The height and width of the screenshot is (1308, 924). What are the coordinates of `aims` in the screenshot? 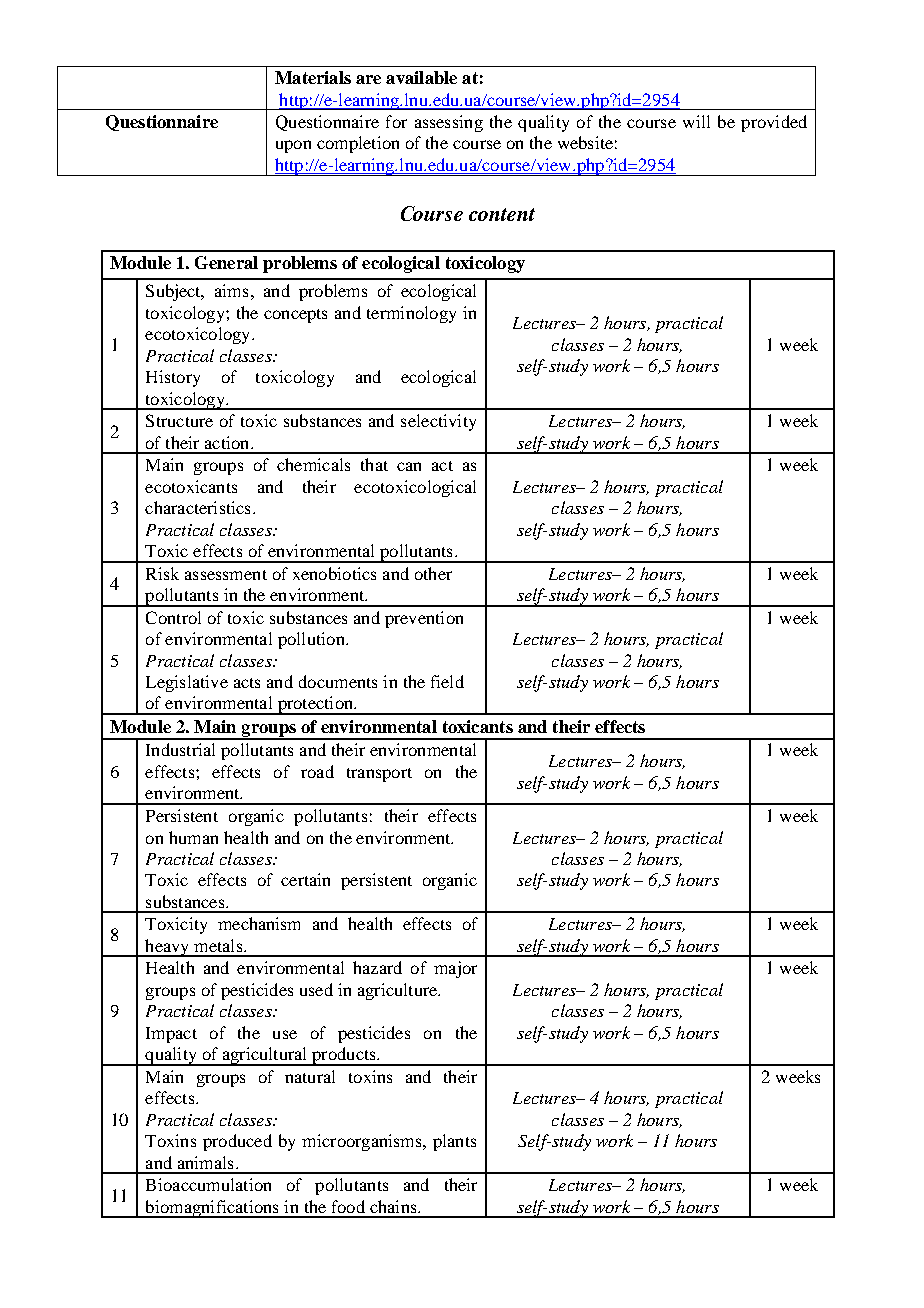 It's located at (231, 290).
